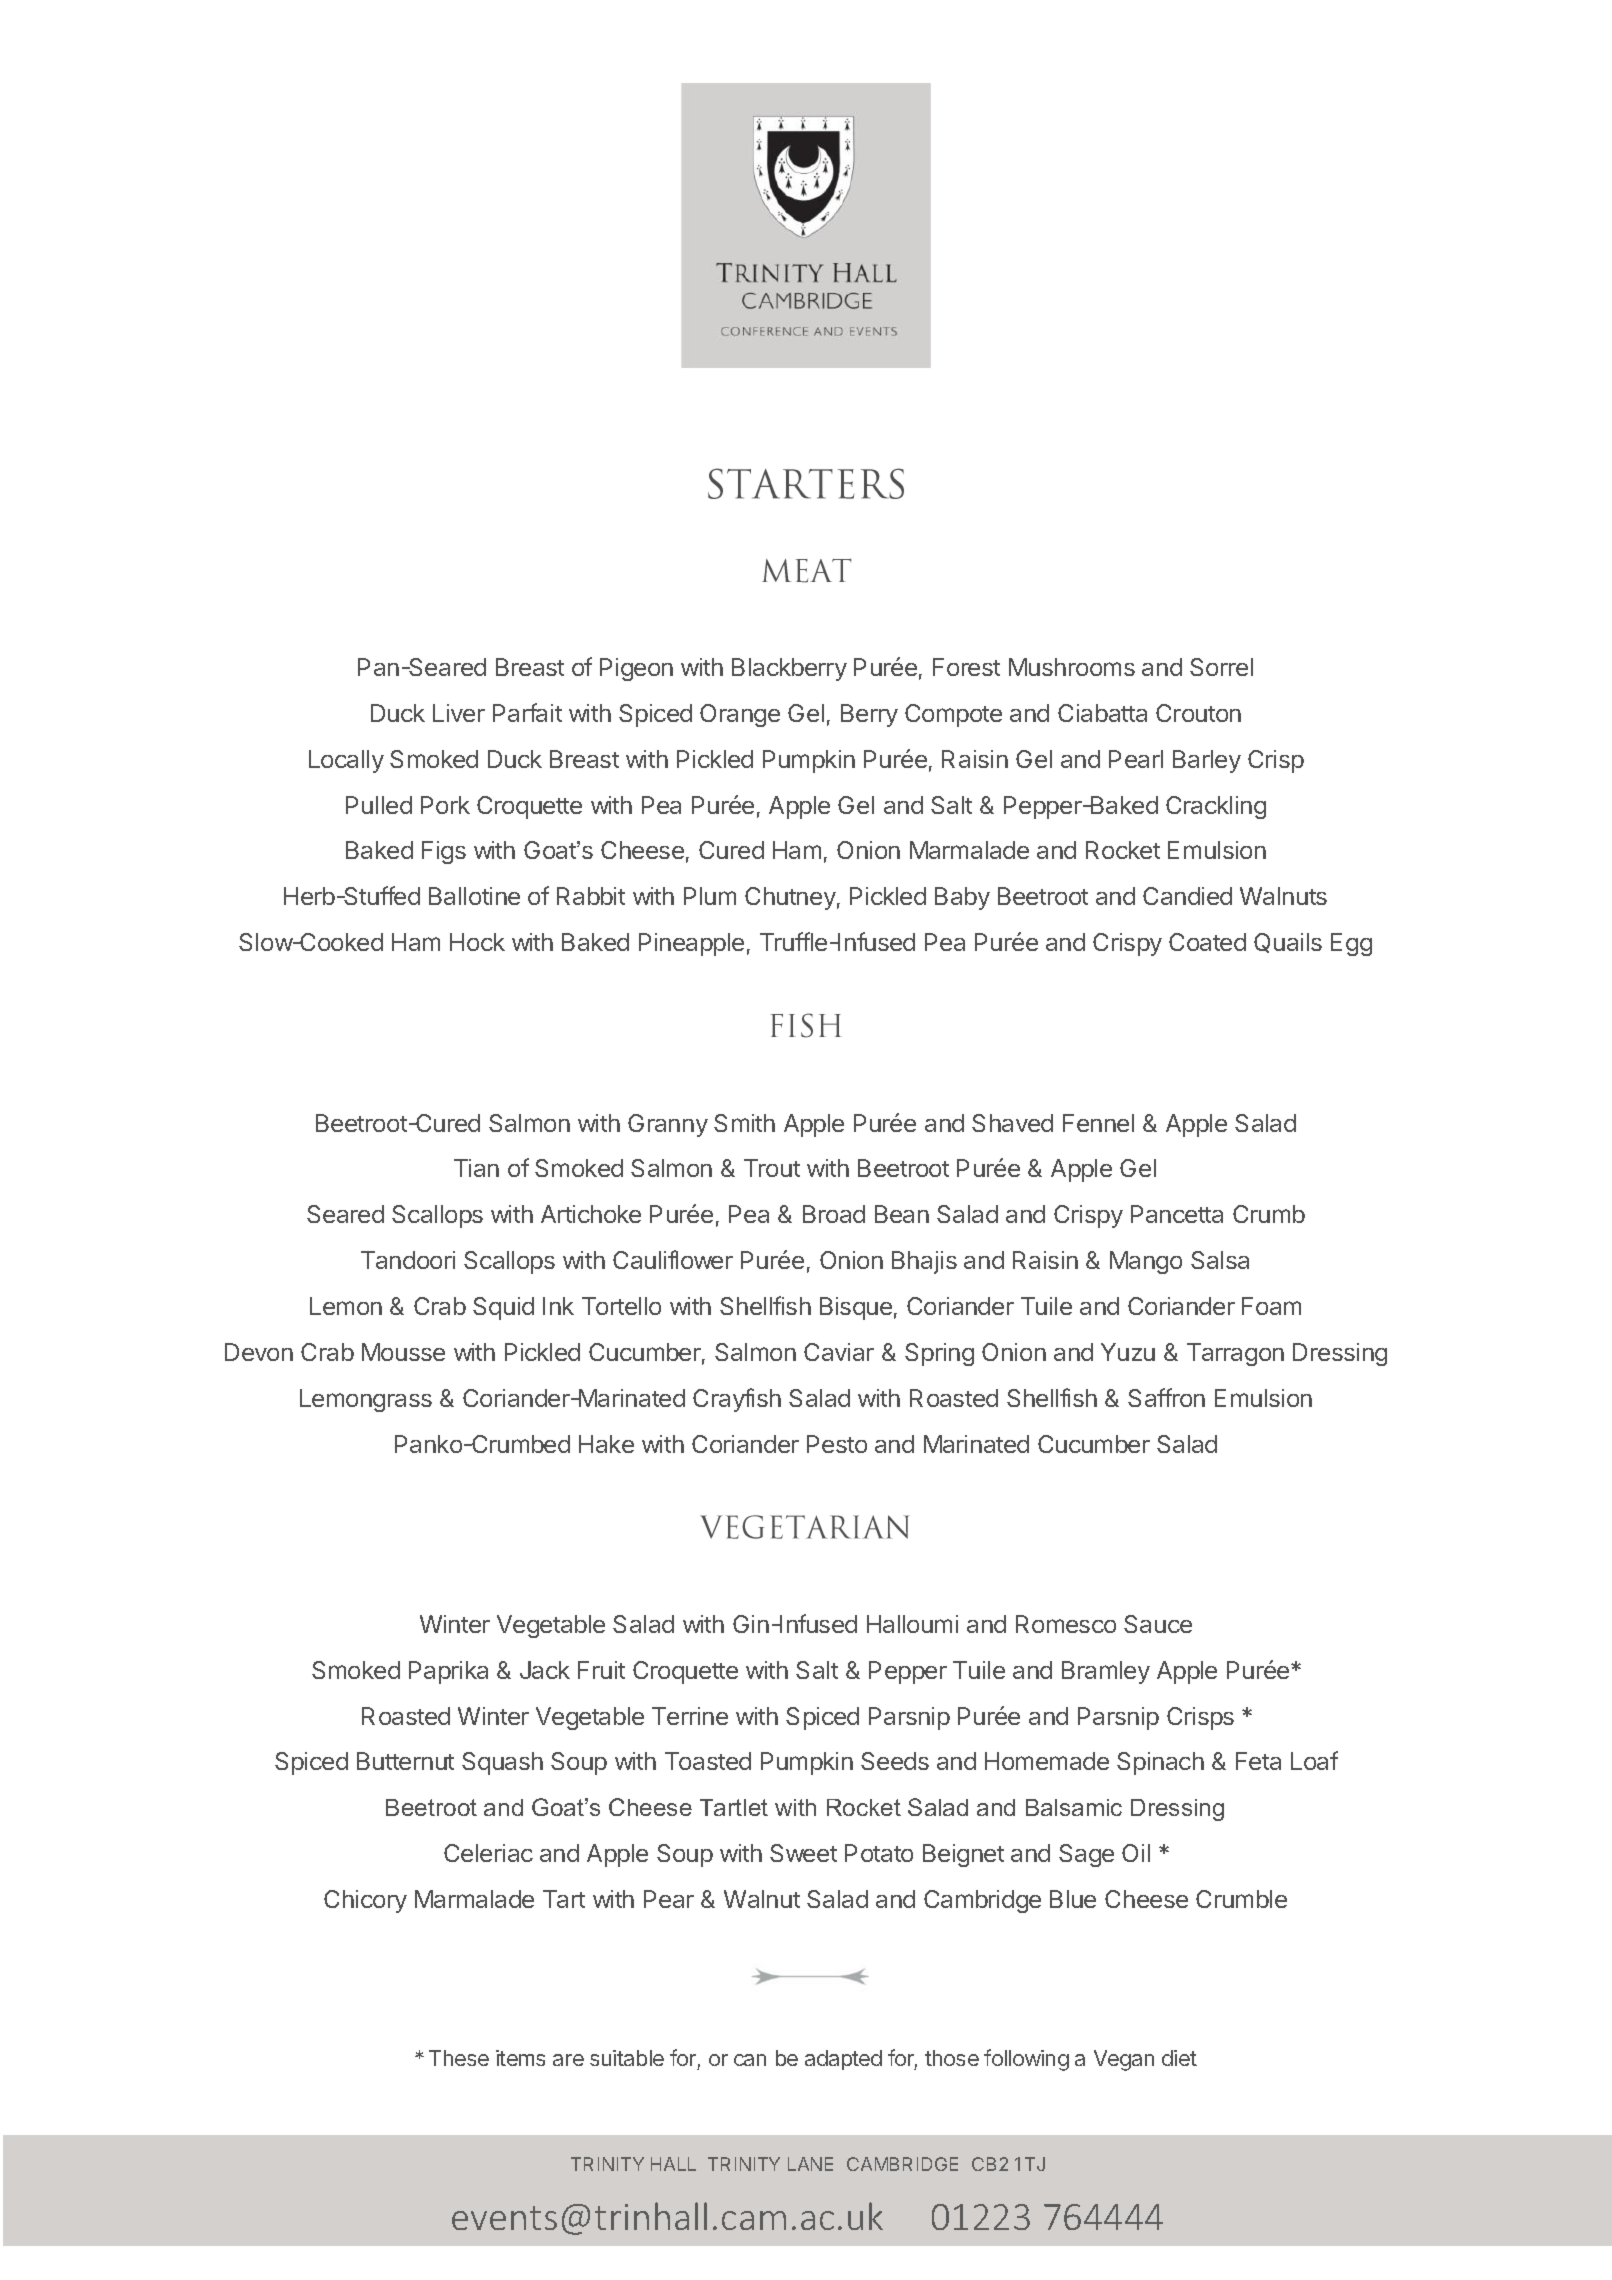 The image size is (1612, 2280). Describe the element at coordinates (1235, 1354) in the image. I see `Tarragon` at that location.
